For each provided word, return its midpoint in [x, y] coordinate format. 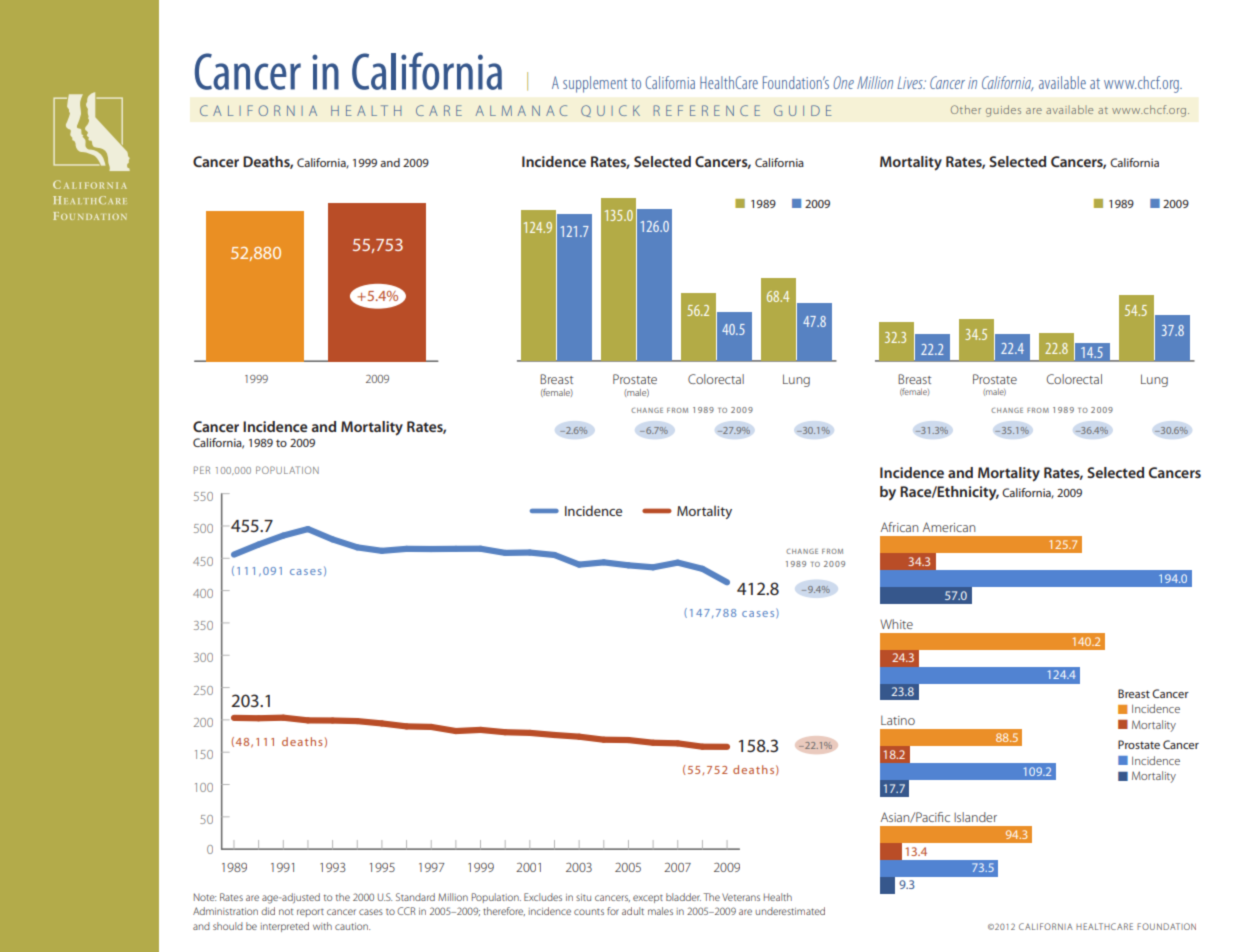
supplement [595, 84]
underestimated [790, 911]
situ [583, 897]
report [310, 913]
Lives [911, 82]
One [843, 82]
